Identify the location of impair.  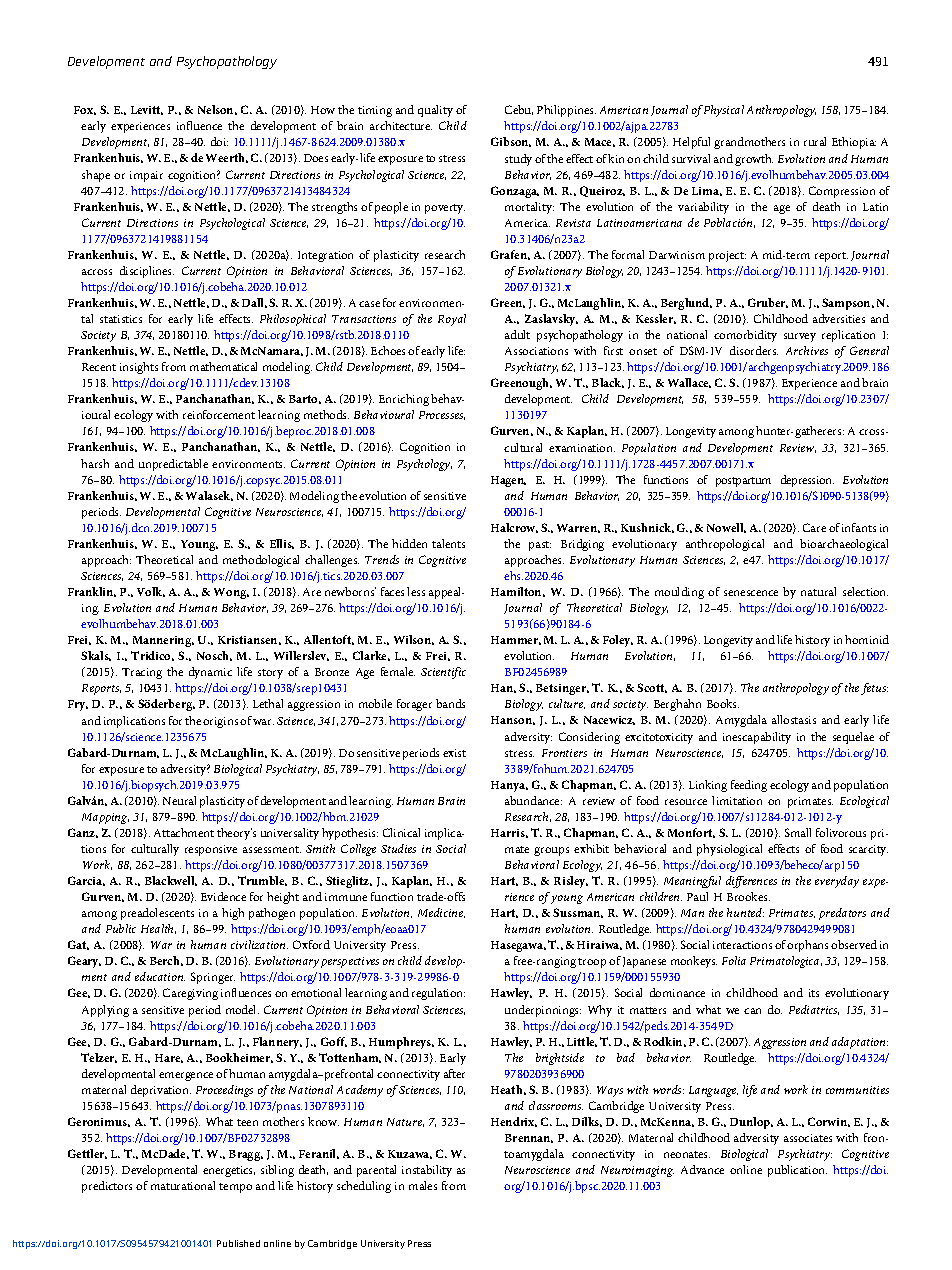
(146, 176).
